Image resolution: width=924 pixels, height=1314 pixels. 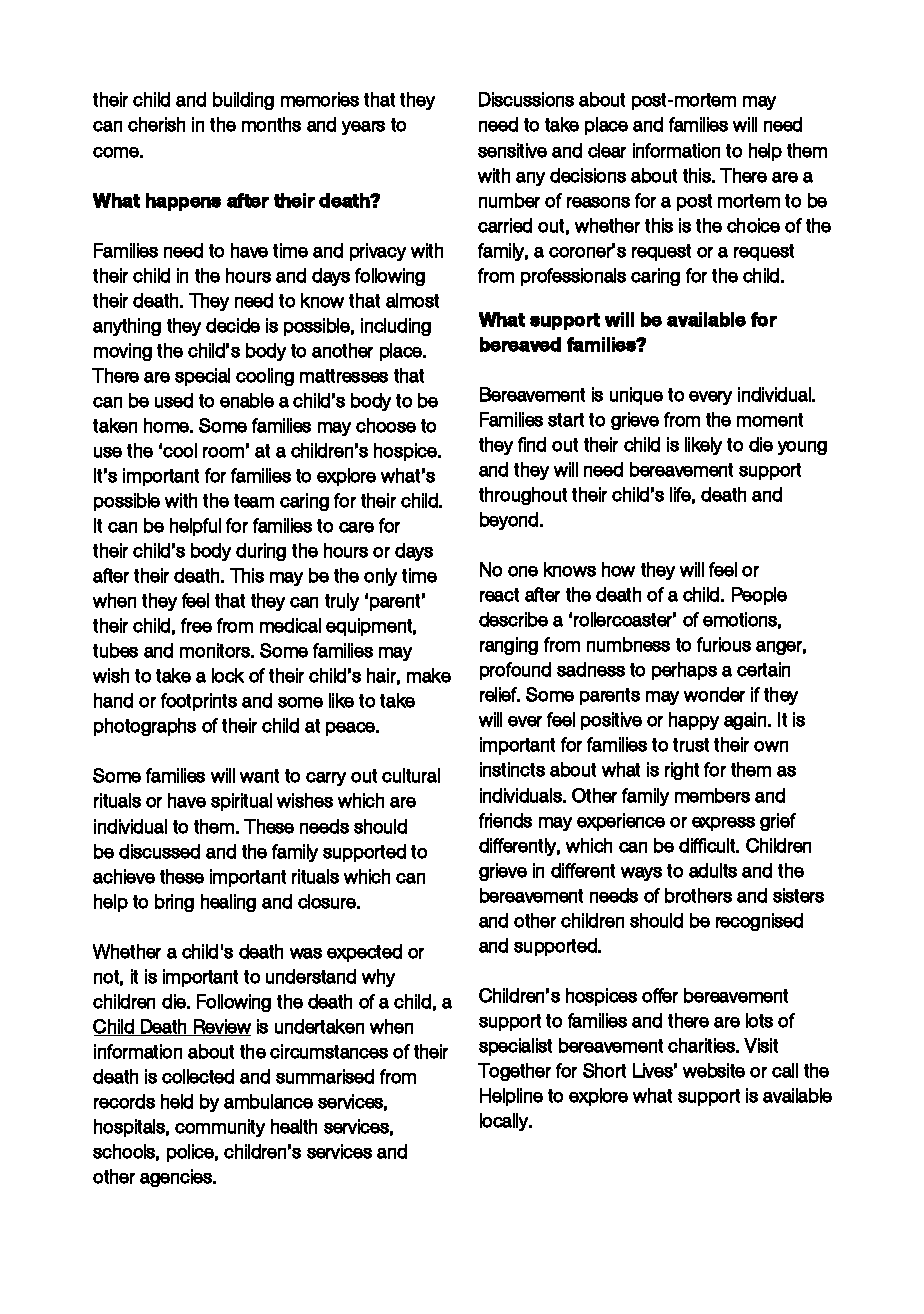 I want to click on community, so click(x=220, y=1128).
